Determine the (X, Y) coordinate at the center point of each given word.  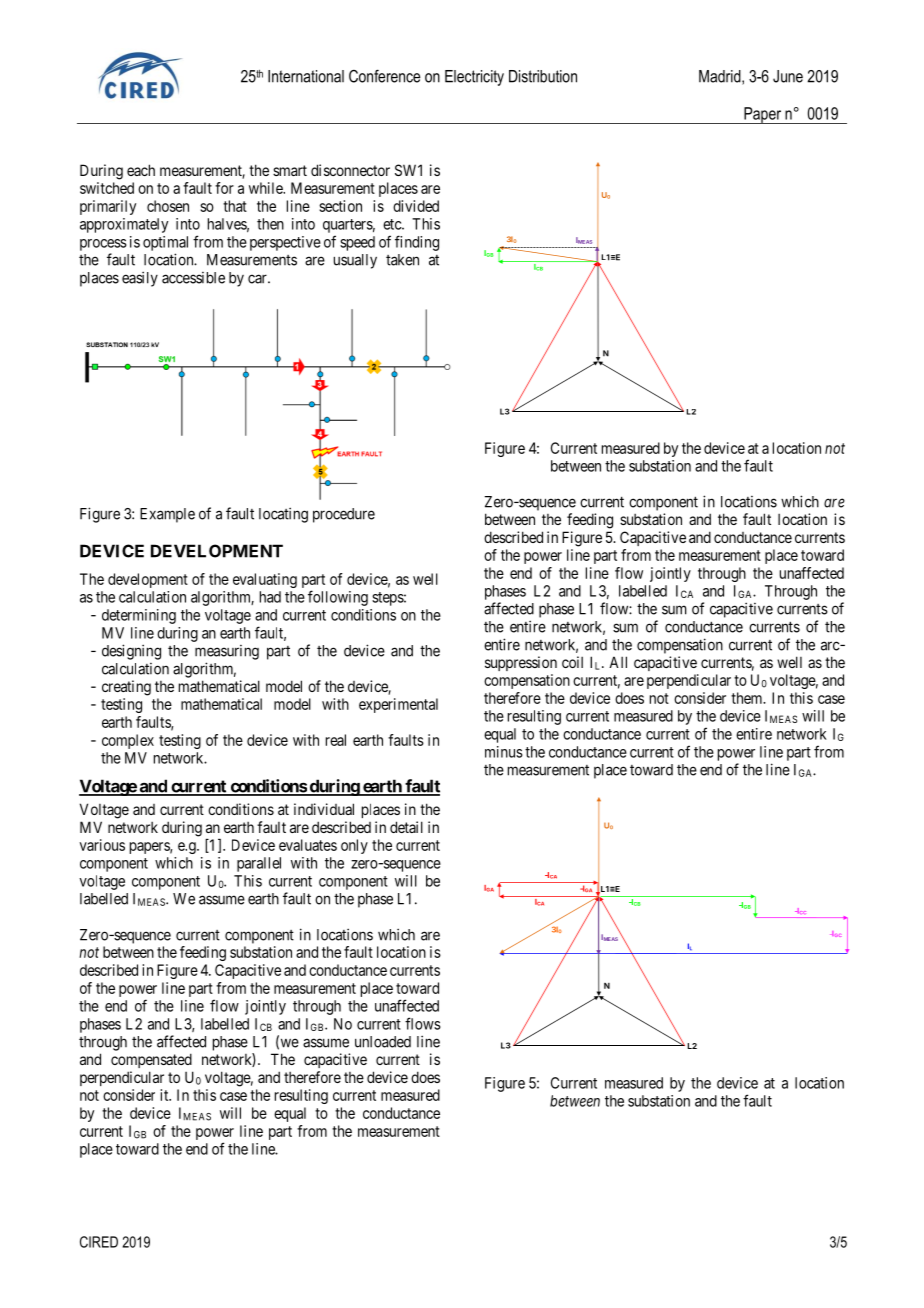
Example (167, 515)
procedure (344, 515)
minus (504, 752)
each (141, 170)
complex (128, 741)
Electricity (474, 78)
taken (402, 260)
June (788, 76)
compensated (151, 1060)
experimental (398, 705)
